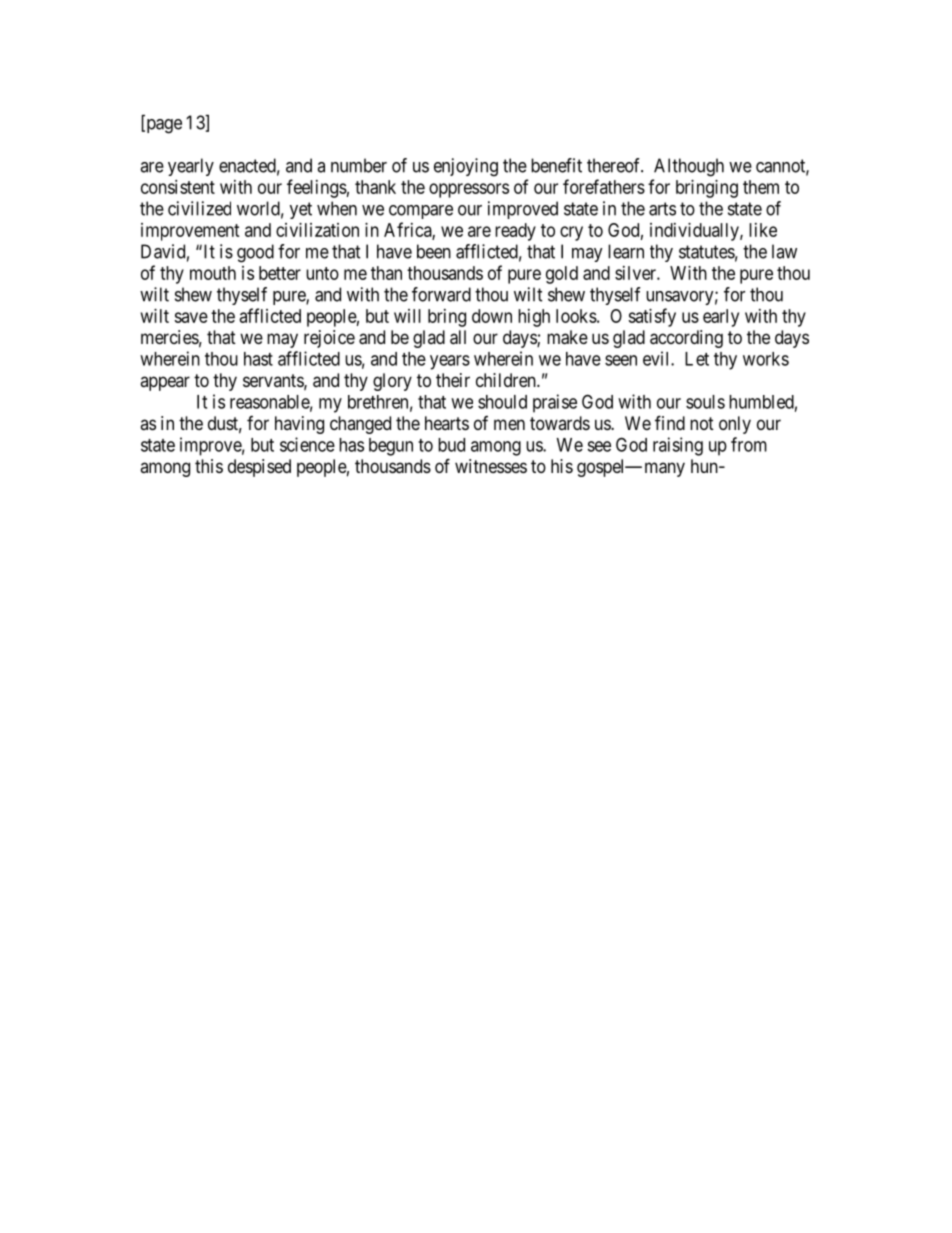  I want to click on Let, so click(697, 359).
